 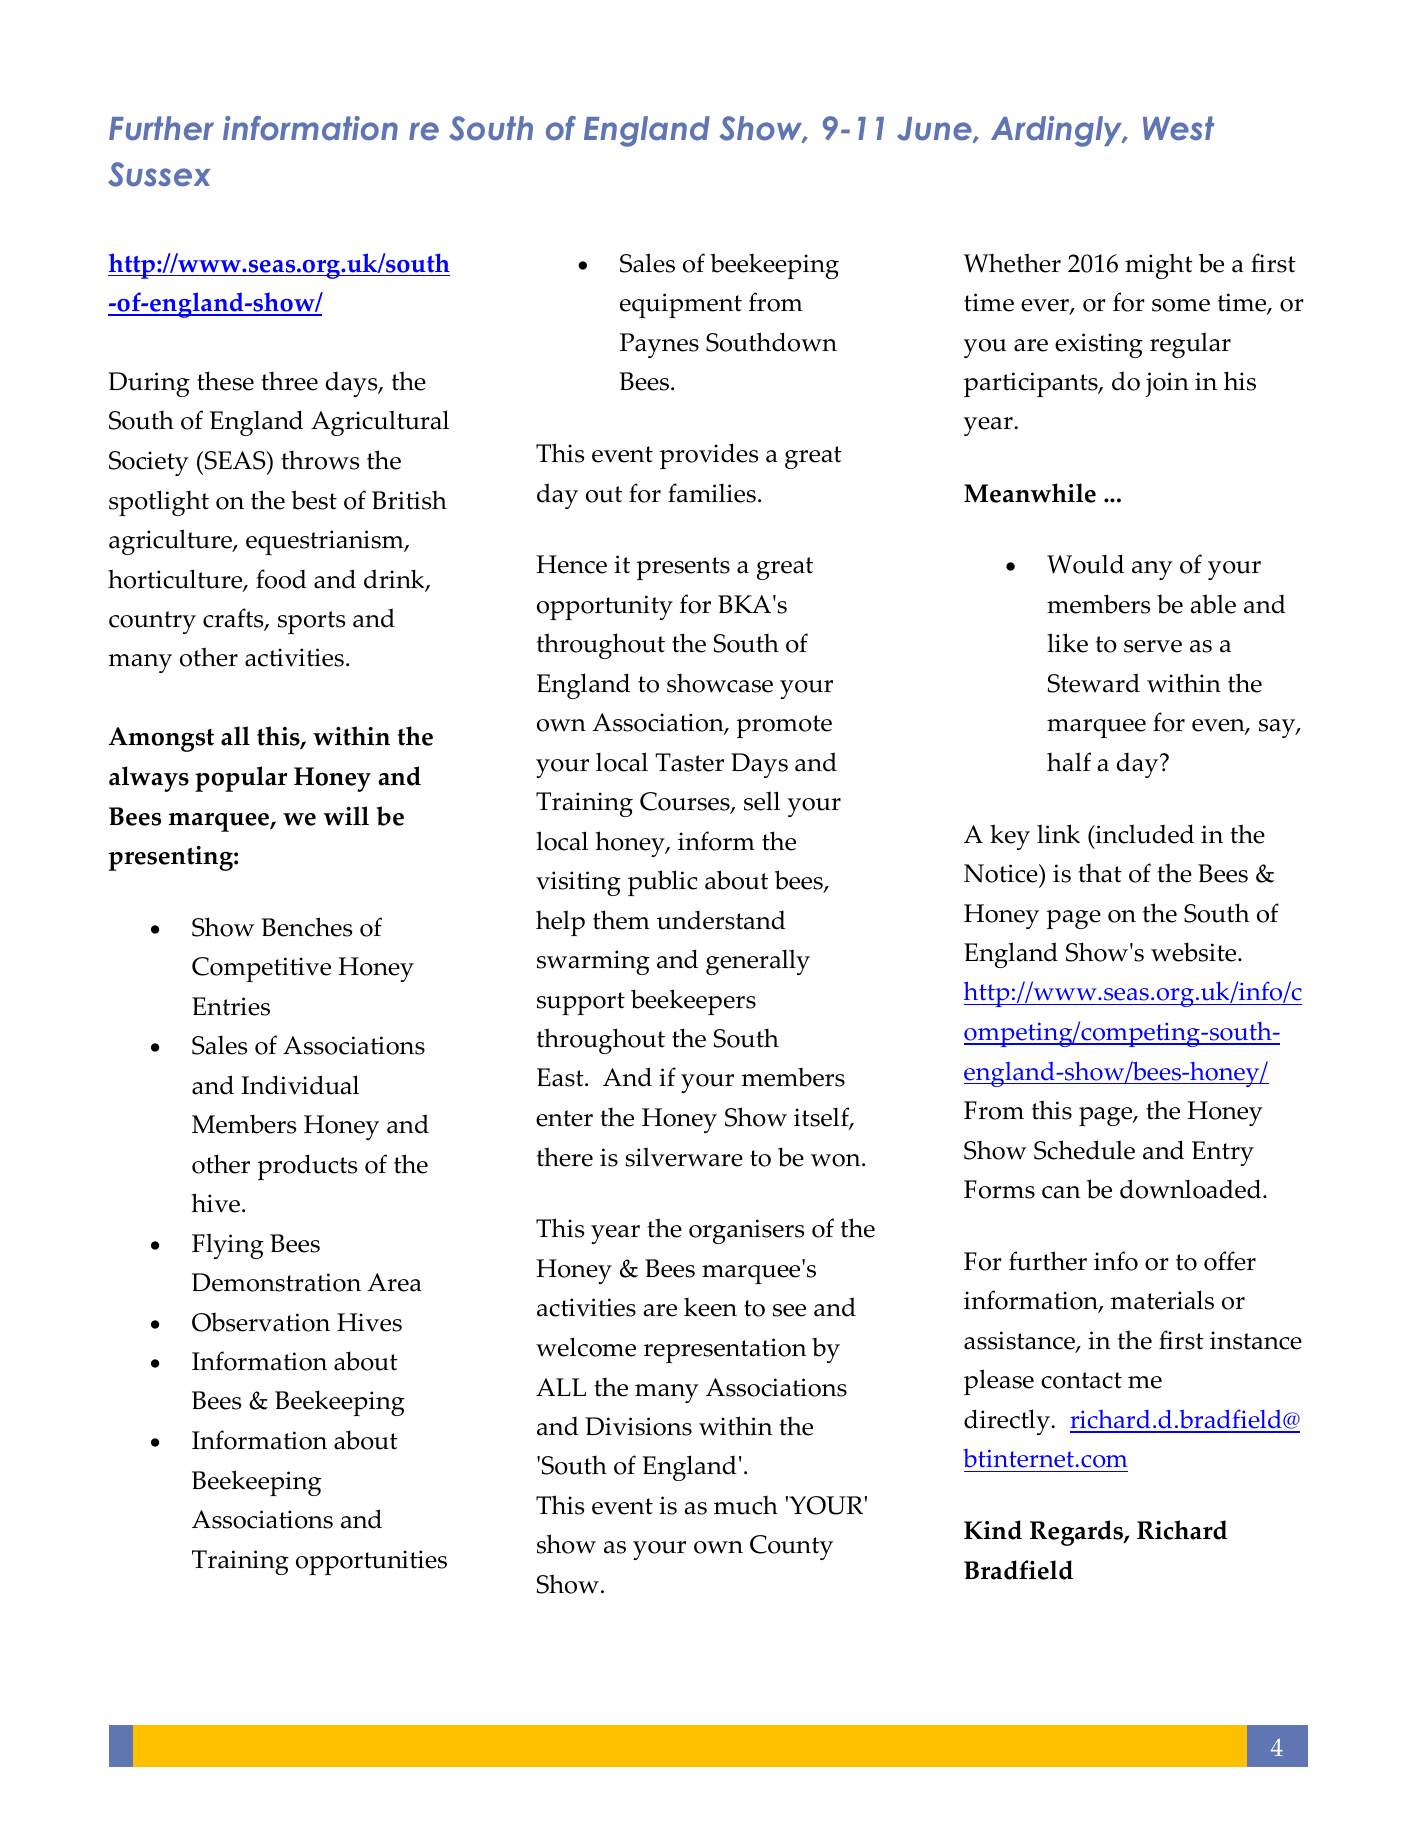 What do you see at coordinates (693, 1002) in the screenshot?
I see `beekeepers` at bounding box center [693, 1002].
